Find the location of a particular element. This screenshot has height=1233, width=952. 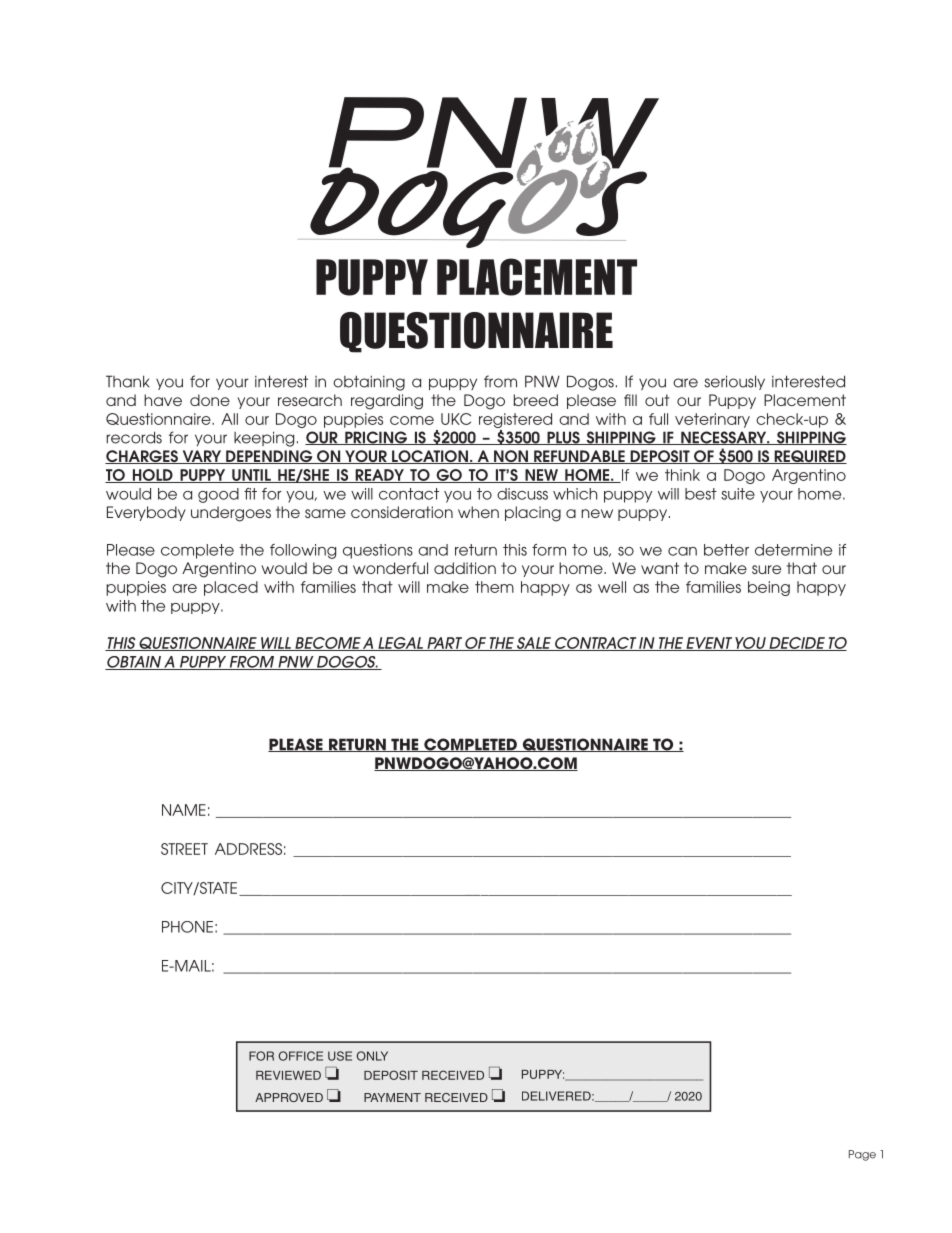

seriously is located at coordinates (734, 382).
